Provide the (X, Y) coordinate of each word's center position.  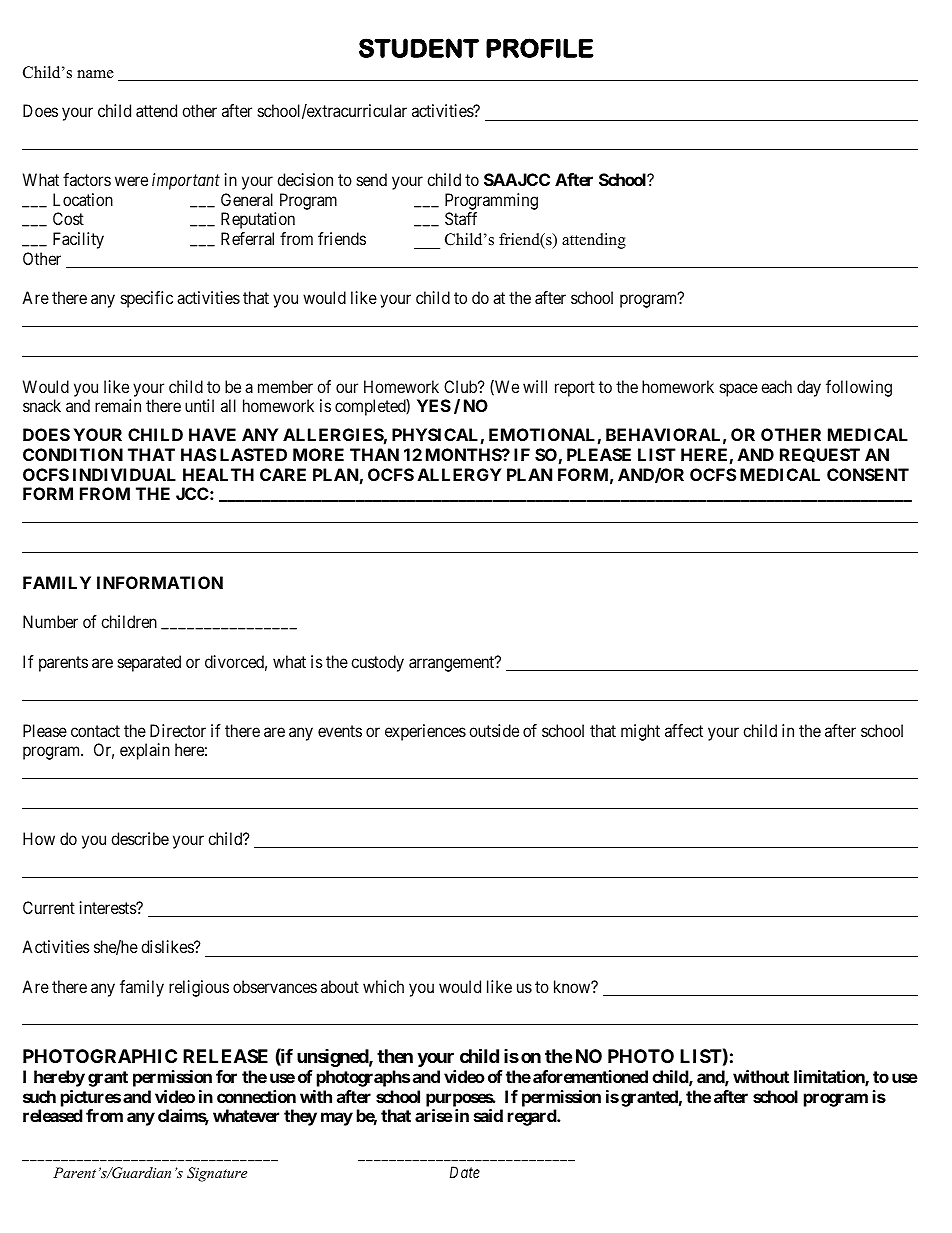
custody (377, 663)
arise (434, 1115)
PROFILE (540, 48)
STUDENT (419, 48)
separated (149, 663)
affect (684, 730)
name (95, 74)
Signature (217, 1174)
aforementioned (590, 1076)
